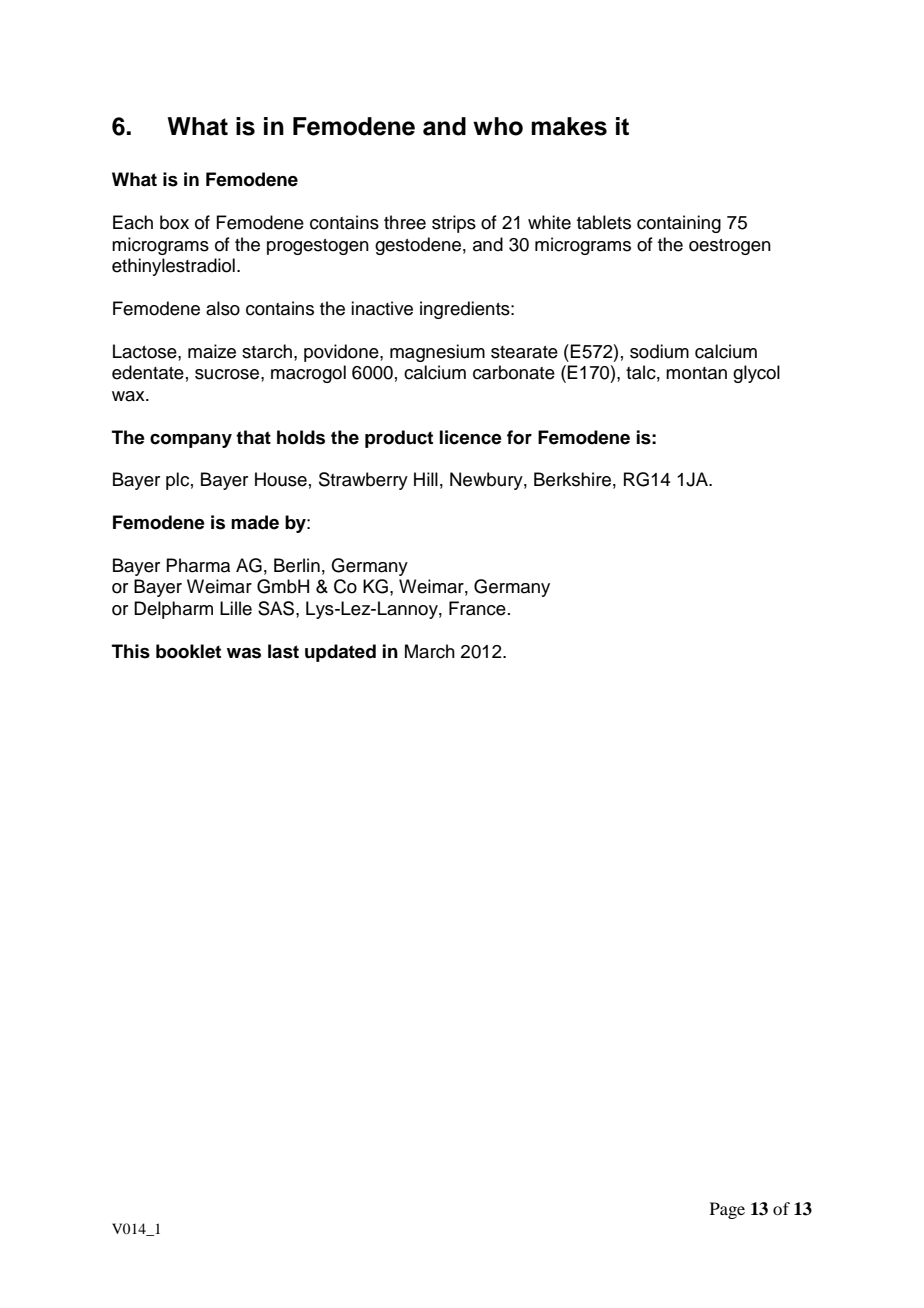 This screenshot has height=1308, width=924. I want to click on company, so click(191, 441).
